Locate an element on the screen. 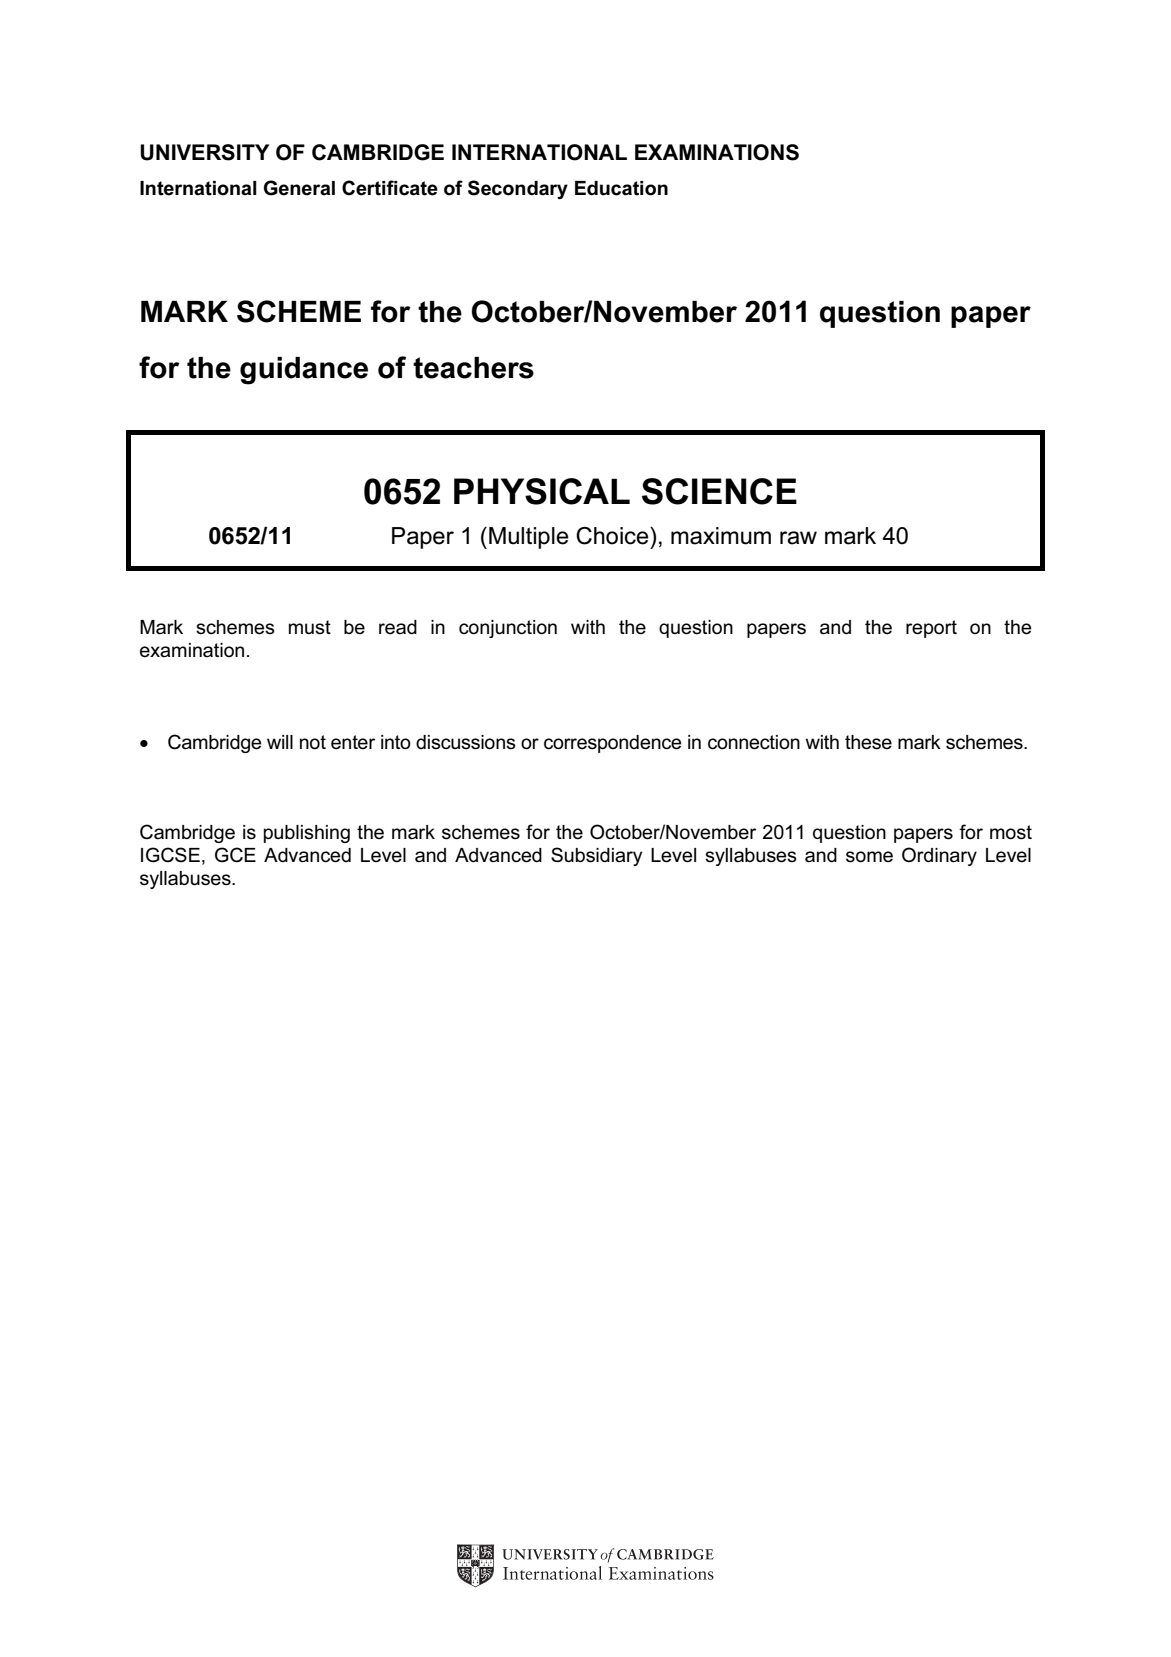 This screenshot has width=1171, height=1657. publishing is located at coordinates (307, 834).
